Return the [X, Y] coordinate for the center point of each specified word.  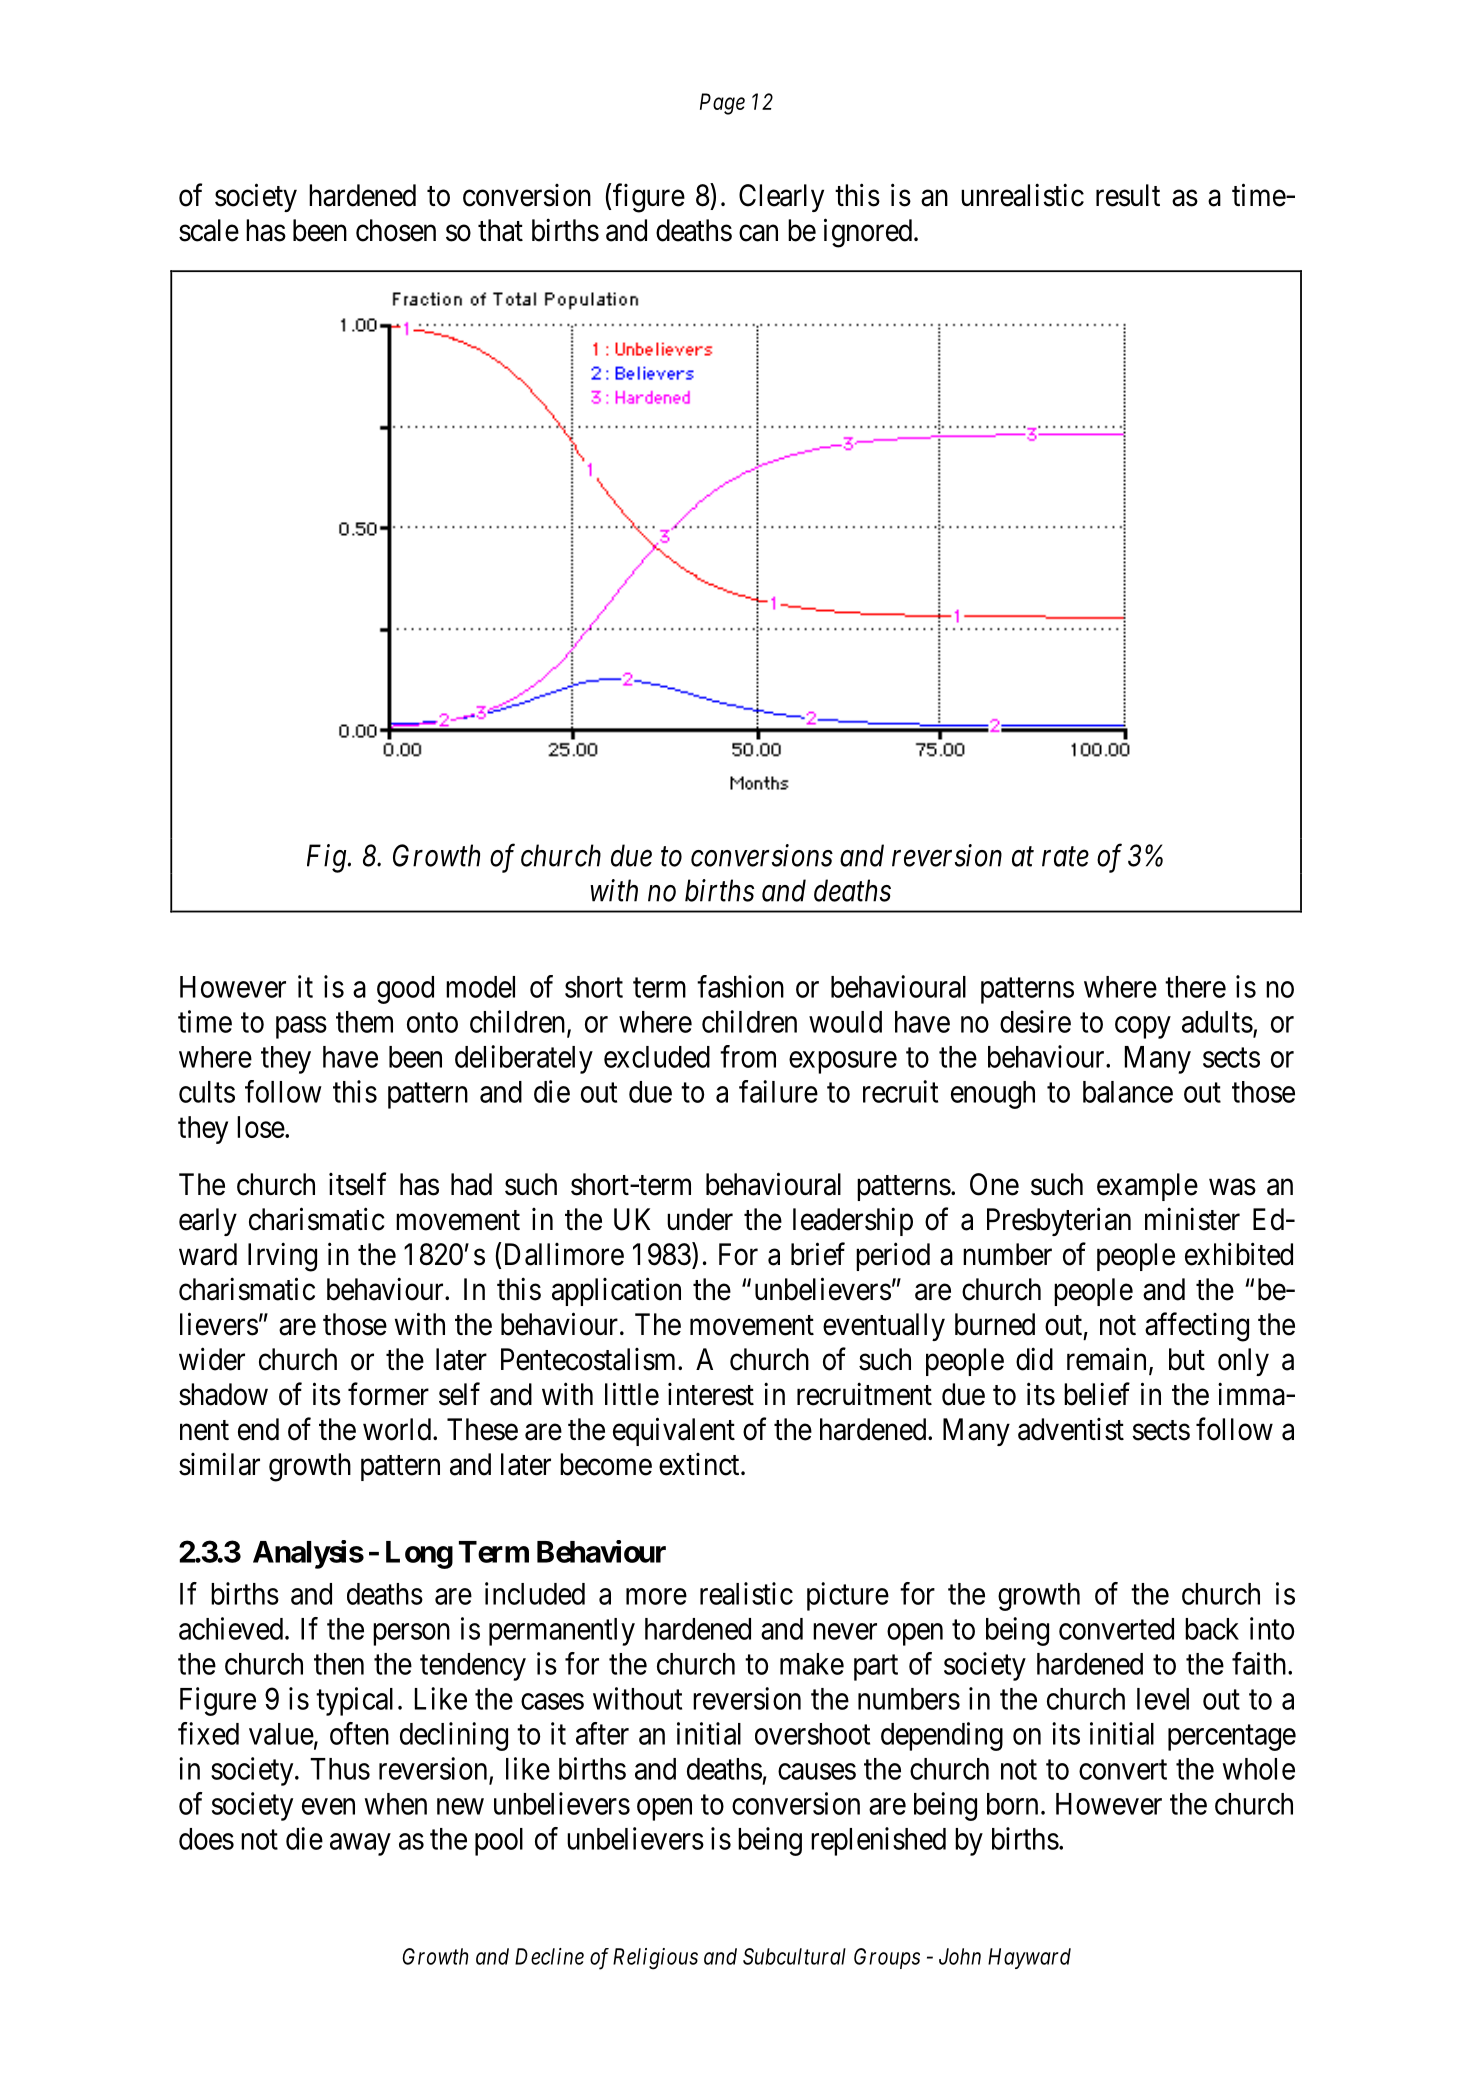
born [1012, 1804]
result [1128, 195]
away [360, 1844]
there [1195, 987]
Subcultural [794, 1956]
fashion [740, 986]
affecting [1197, 1327]
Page [722, 104]
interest [711, 1394]
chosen [396, 230]
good [405, 990]
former [388, 1394]
